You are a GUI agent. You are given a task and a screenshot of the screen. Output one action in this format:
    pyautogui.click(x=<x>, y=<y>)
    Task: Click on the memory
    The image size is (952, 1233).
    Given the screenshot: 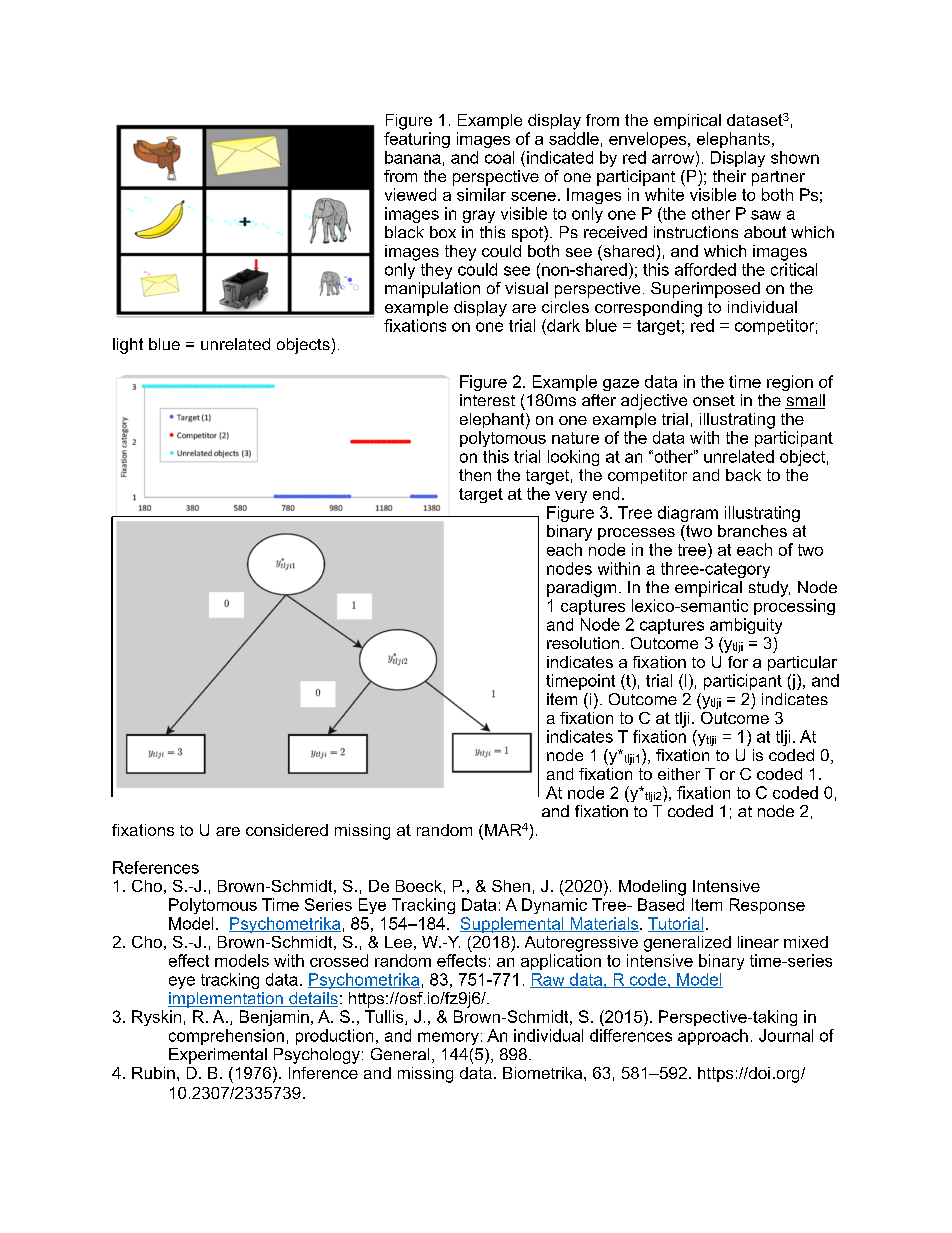 What is the action you would take?
    pyautogui.click(x=448, y=1038)
